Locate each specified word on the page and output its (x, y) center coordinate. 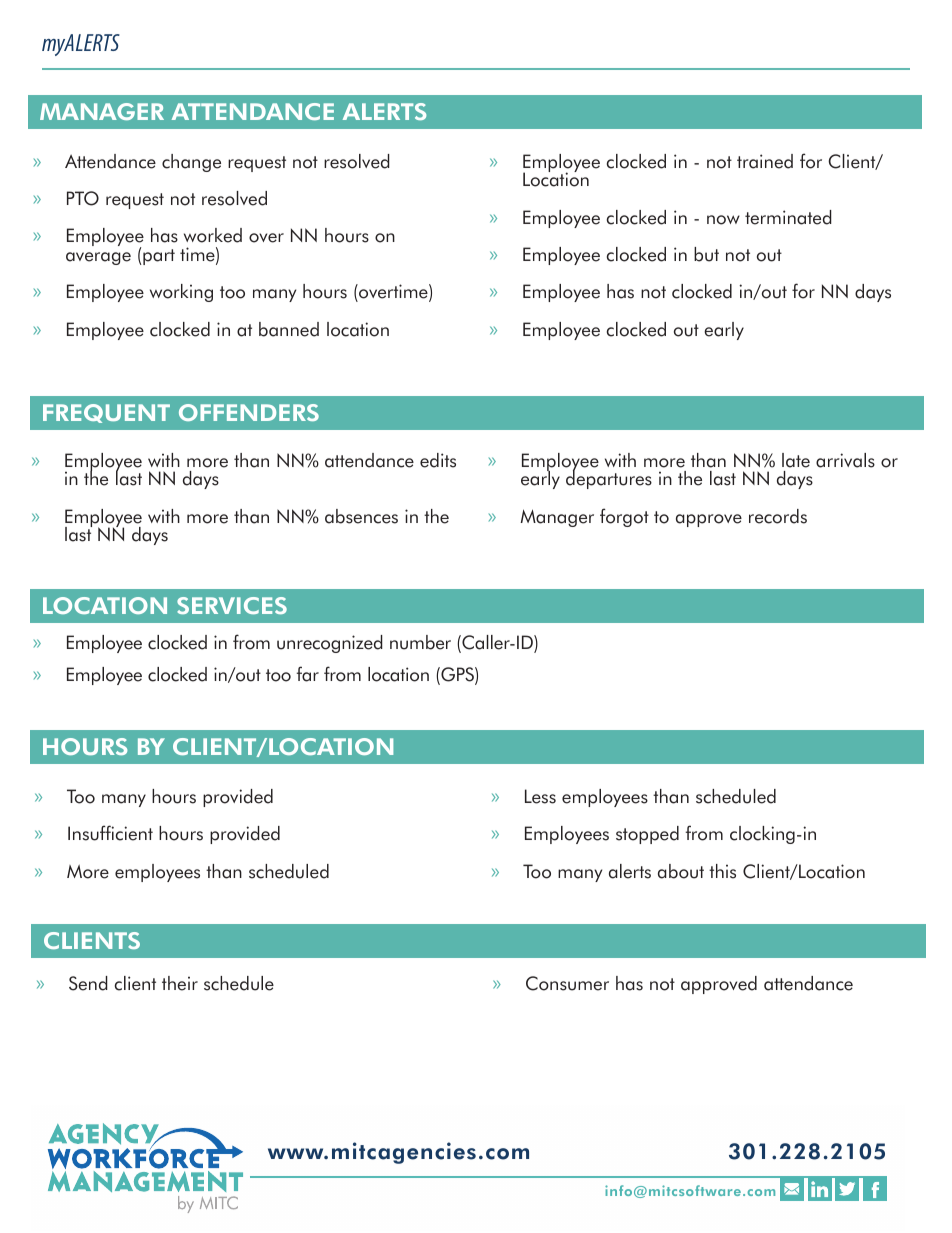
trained (765, 161)
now (723, 220)
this (722, 871)
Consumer (567, 983)
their (180, 983)
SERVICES (232, 605)
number (420, 642)
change (191, 163)
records (778, 516)
